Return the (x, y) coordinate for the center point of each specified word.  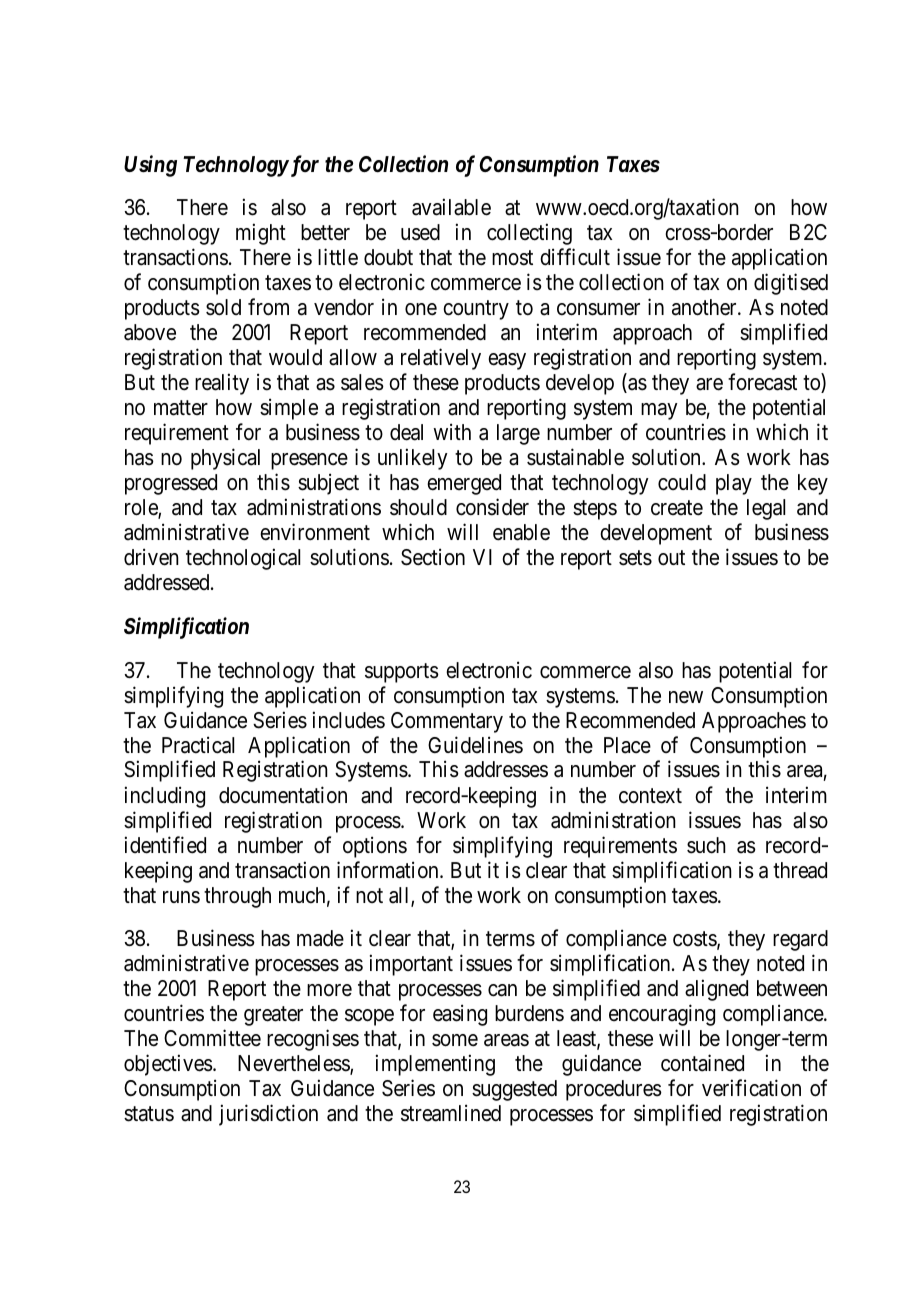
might (261, 234)
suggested (514, 1090)
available (451, 207)
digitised (791, 284)
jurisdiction (268, 1115)
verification (751, 1088)
